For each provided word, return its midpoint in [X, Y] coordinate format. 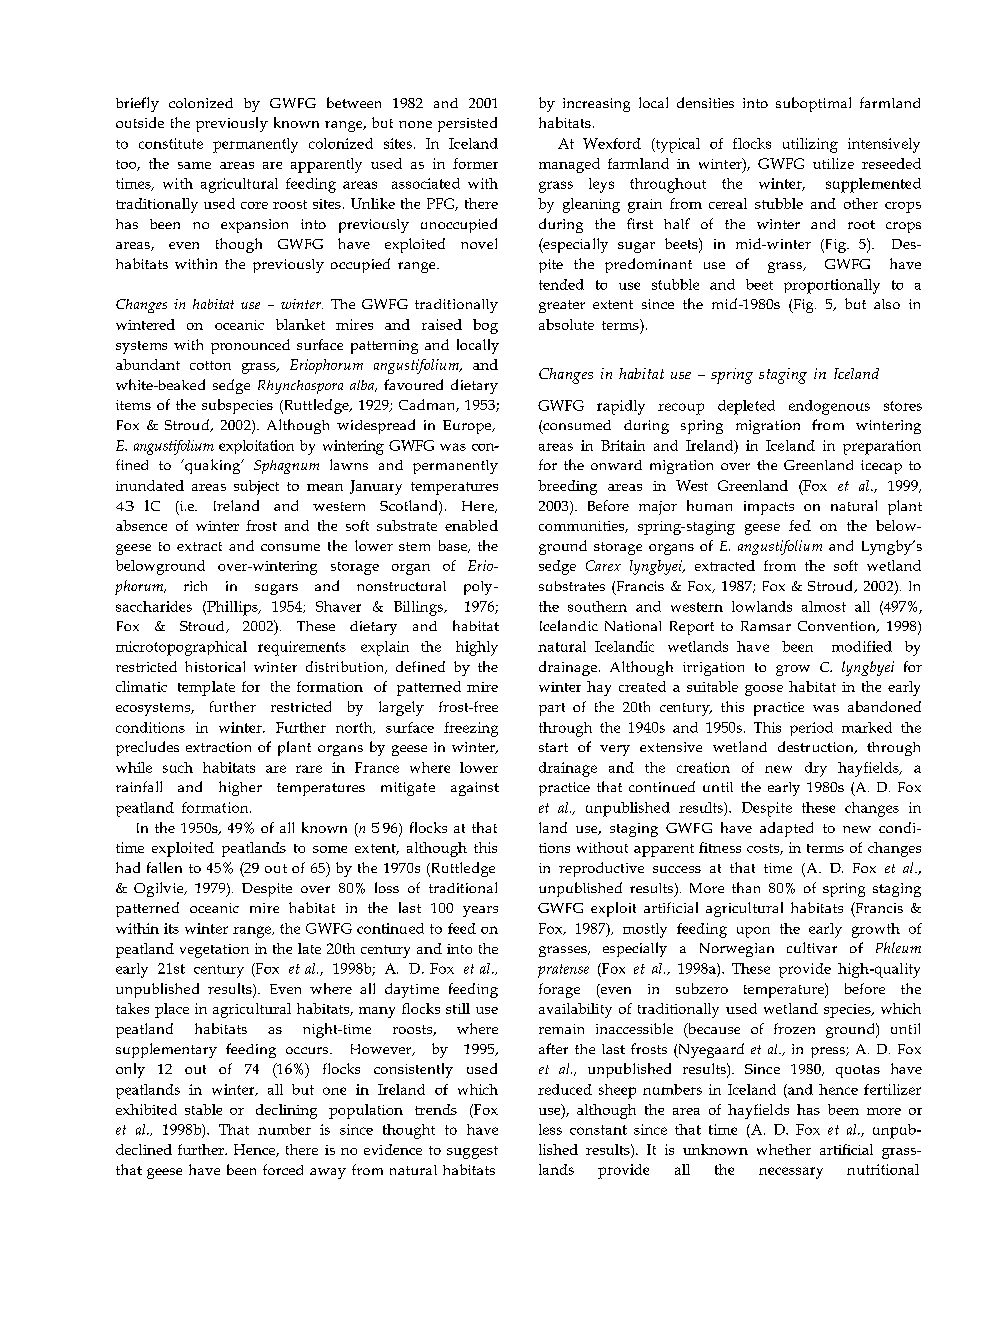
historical [215, 666]
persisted [467, 124]
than [746, 887]
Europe [468, 427]
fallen [164, 867]
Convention [838, 627]
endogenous [829, 407]
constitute [171, 143]
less [550, 1129]
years [480, 911]
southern [597, 606]
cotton [210, 365]
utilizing [810, 145]
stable [203, 1109]
